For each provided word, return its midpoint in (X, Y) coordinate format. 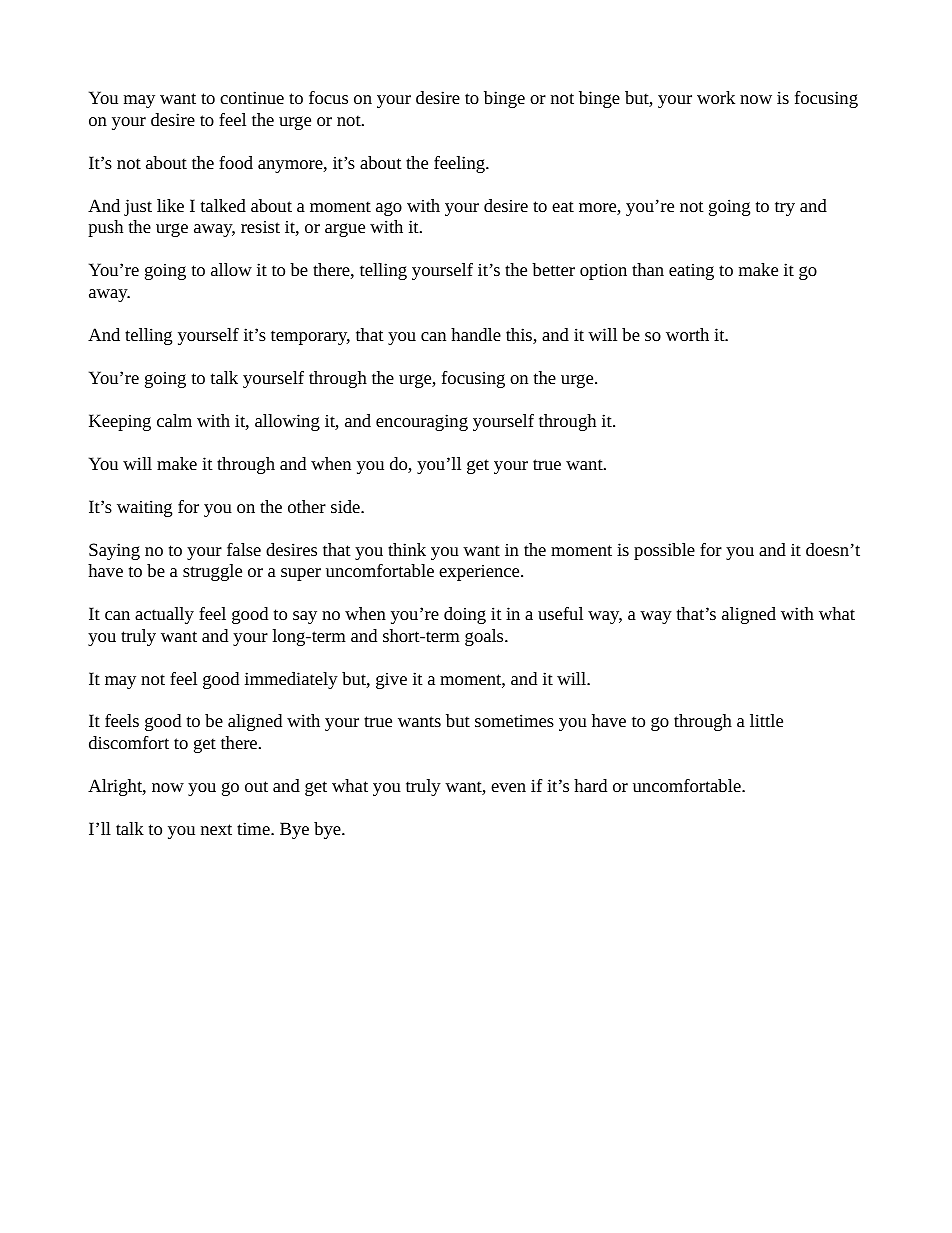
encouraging (422, 422)
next (216, 829)
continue (252, 97)
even (508, 787)
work (716, 97)
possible (664, 551)
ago (389, 209)
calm (174, 420)
